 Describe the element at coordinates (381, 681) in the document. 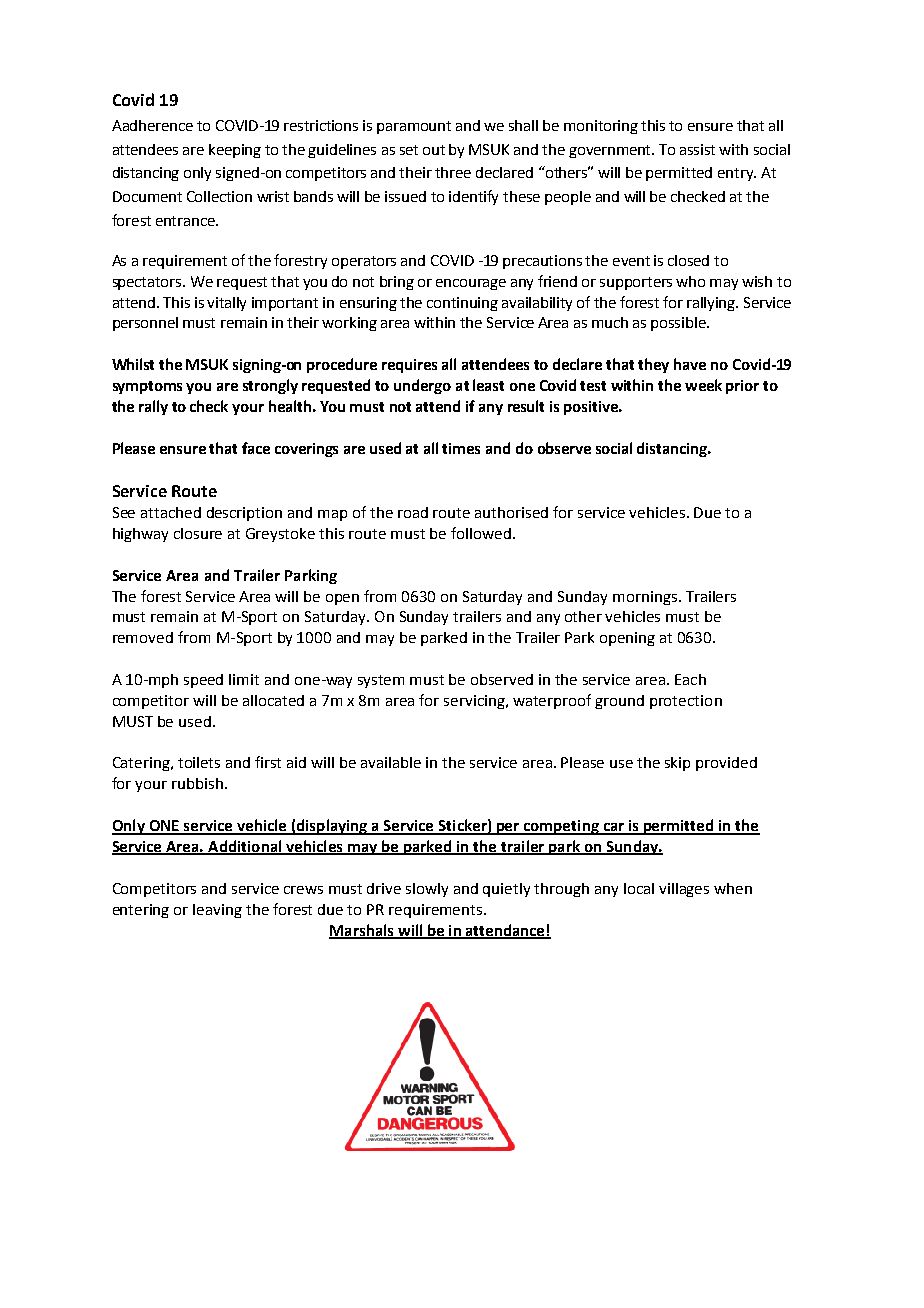

I see `system` at that location.
